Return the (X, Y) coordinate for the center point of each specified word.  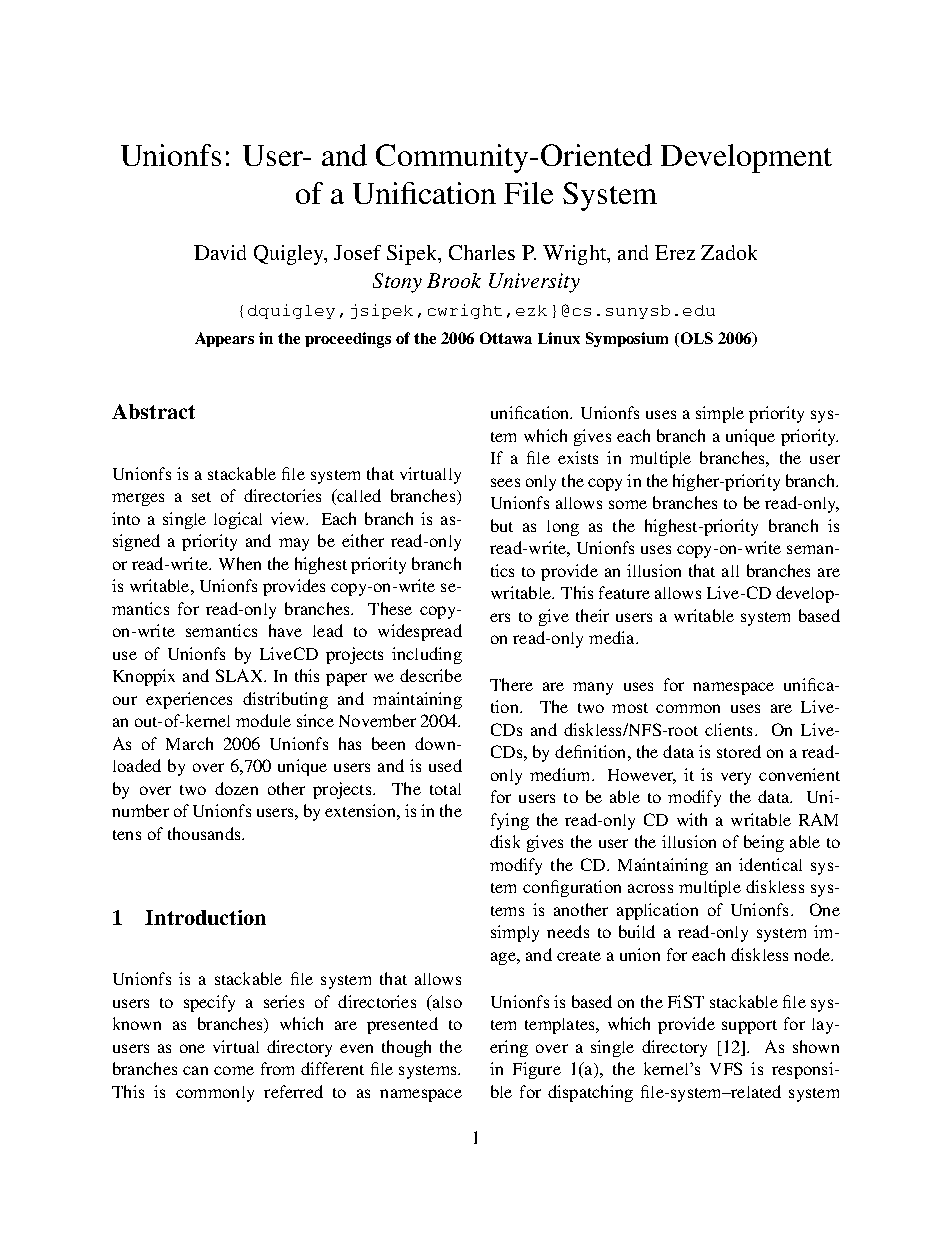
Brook (454, 280)
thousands (205, 833)
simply (515, 933)
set (201, 497)
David (220, 252)
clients (728, 729)
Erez (675, 252)
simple (720, 414)
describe (431, 675)
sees (505, 482)
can (195, 1070)
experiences (189, 700)
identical (770, 864)
